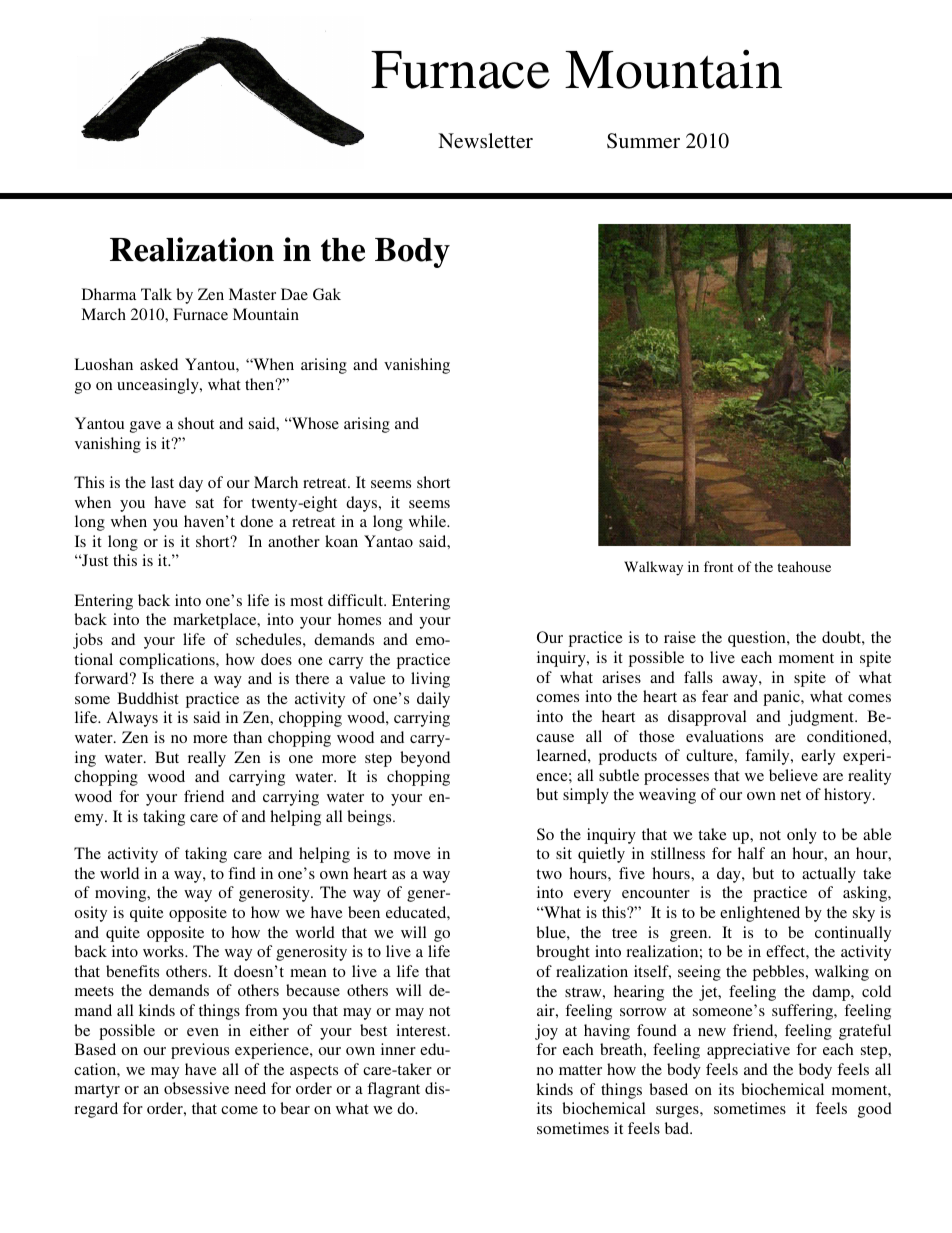  What do you see at coordinates (429, 521) in the screenshot?
I see `while` at bounding box center [429, 521].
